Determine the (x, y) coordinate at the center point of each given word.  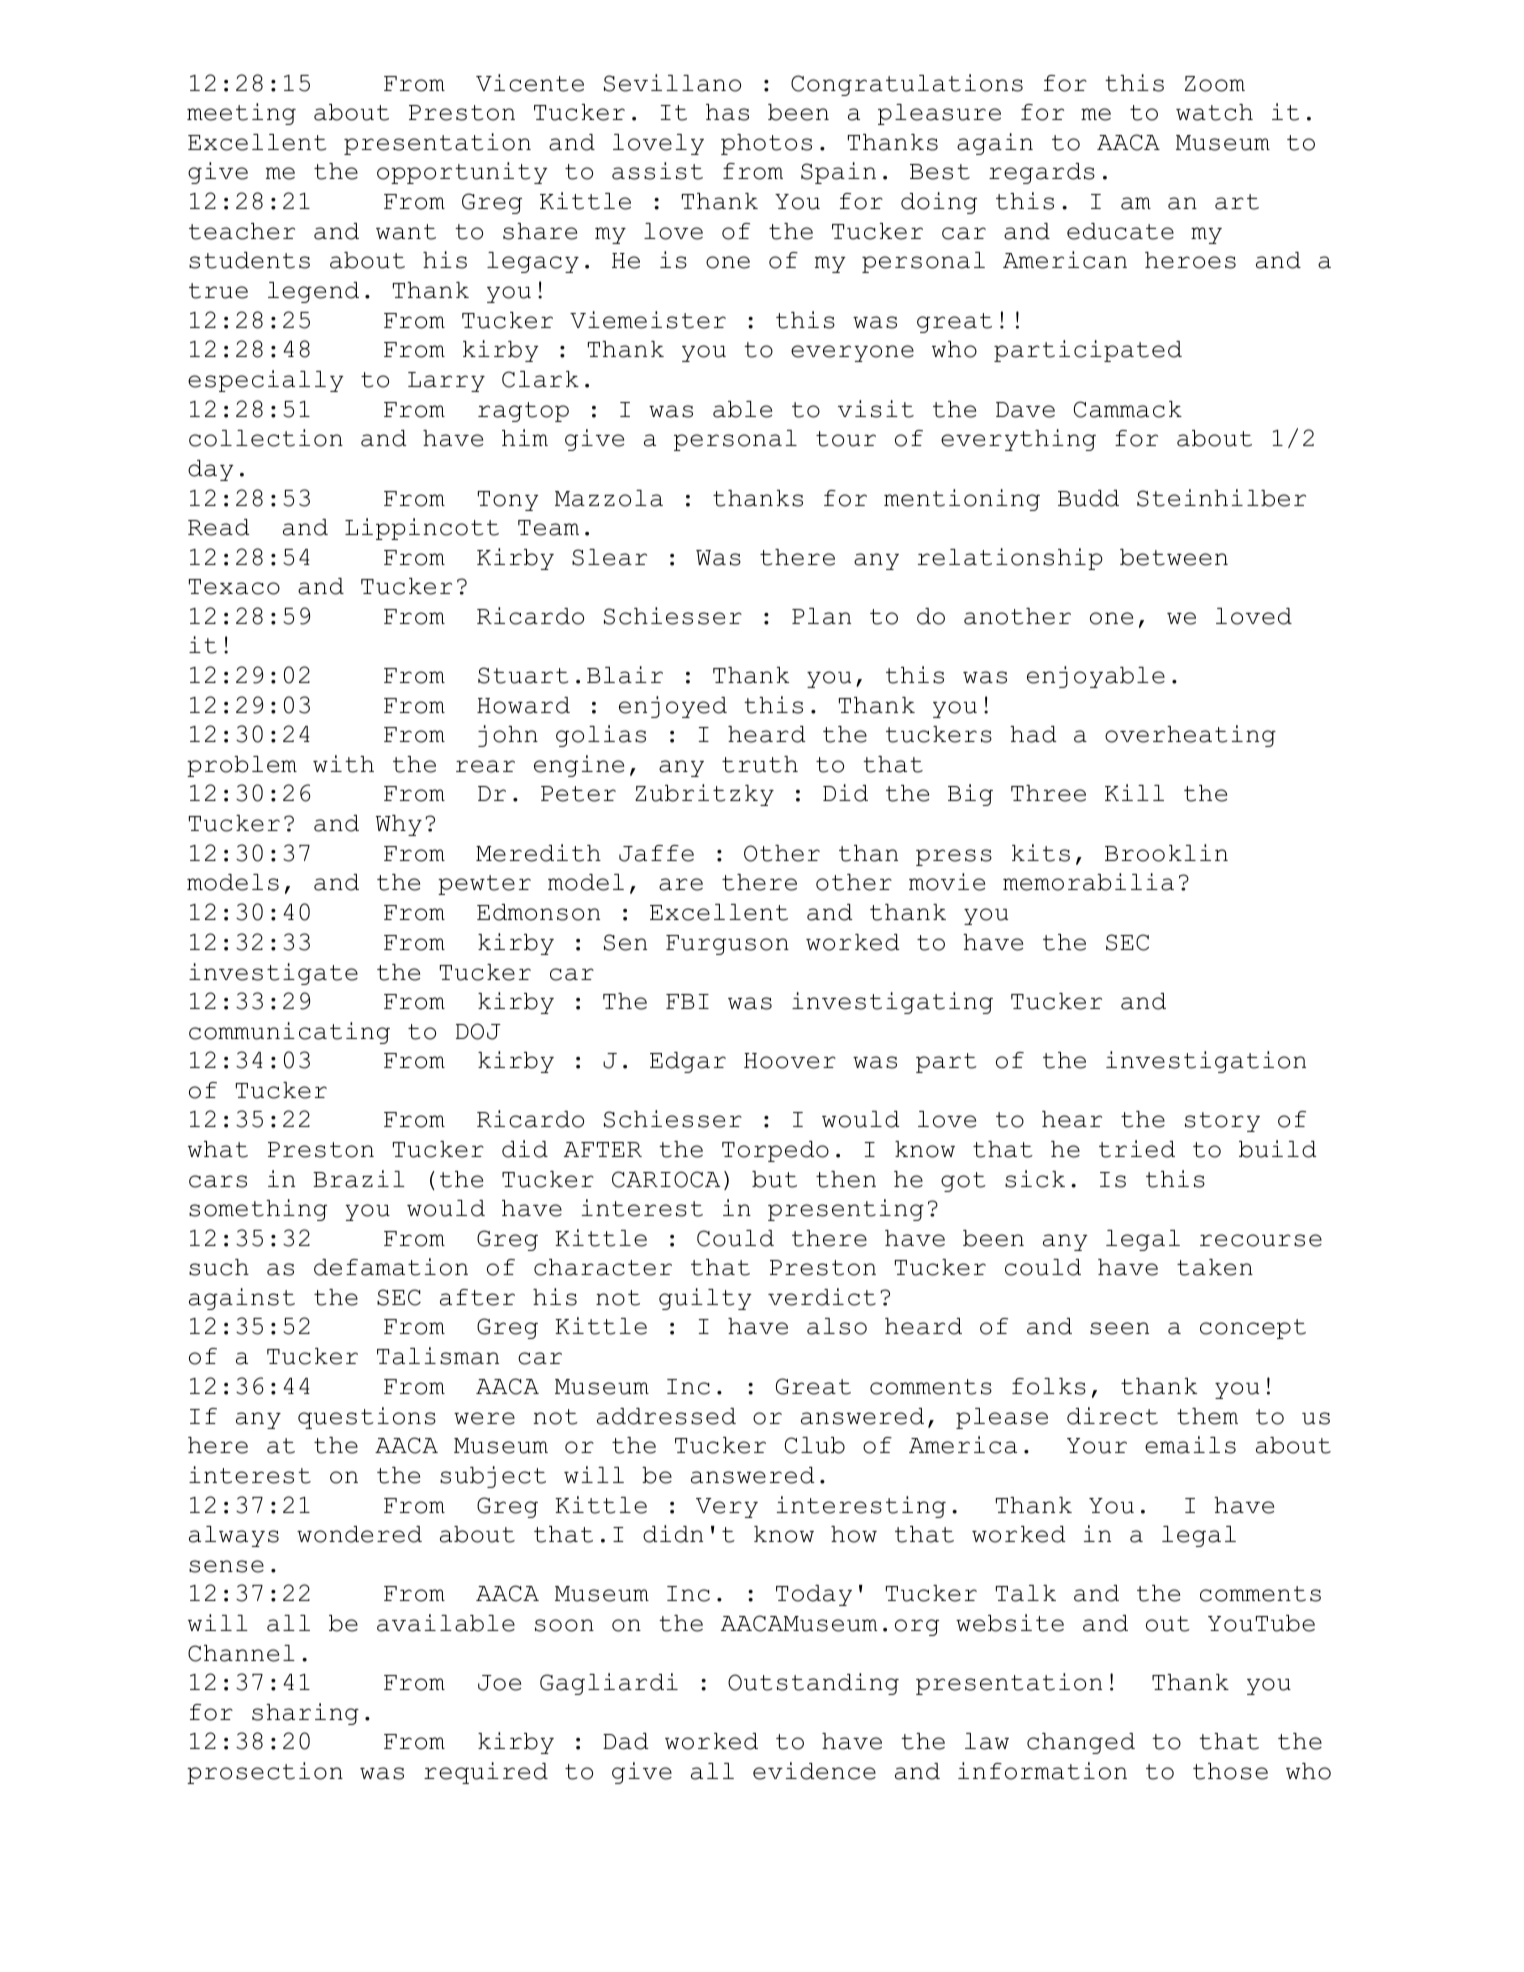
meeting (241, 114)
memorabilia (1088, 882)
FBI (687, 1001)
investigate (273, 974)
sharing (305, 1714)
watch (1214, 112)
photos (766, 144)
